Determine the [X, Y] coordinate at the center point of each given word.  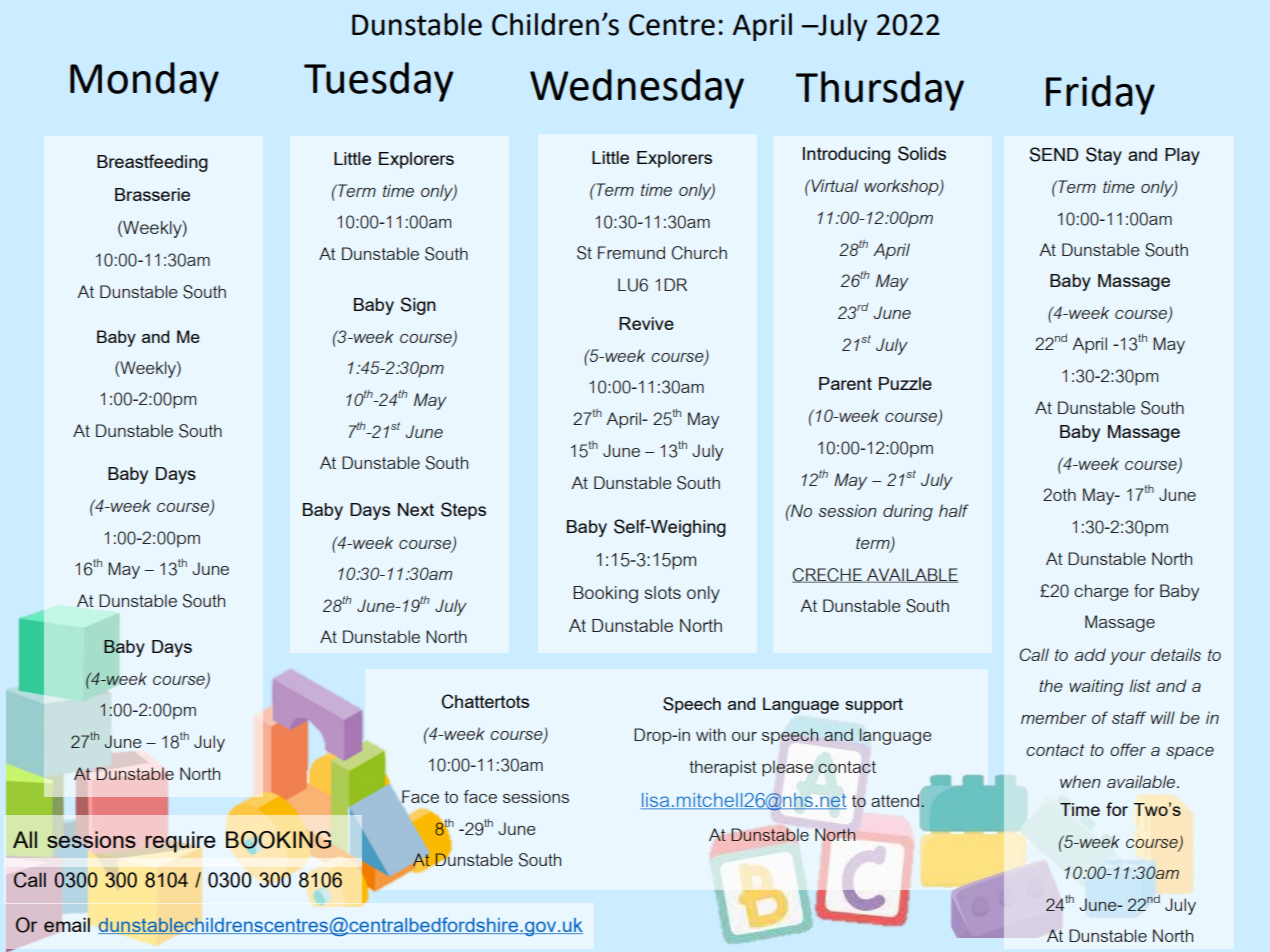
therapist [723, 768]
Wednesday [637, 89]
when [1080, 781]
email [67, 924]
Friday [1100, 95]
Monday [144, 82]
